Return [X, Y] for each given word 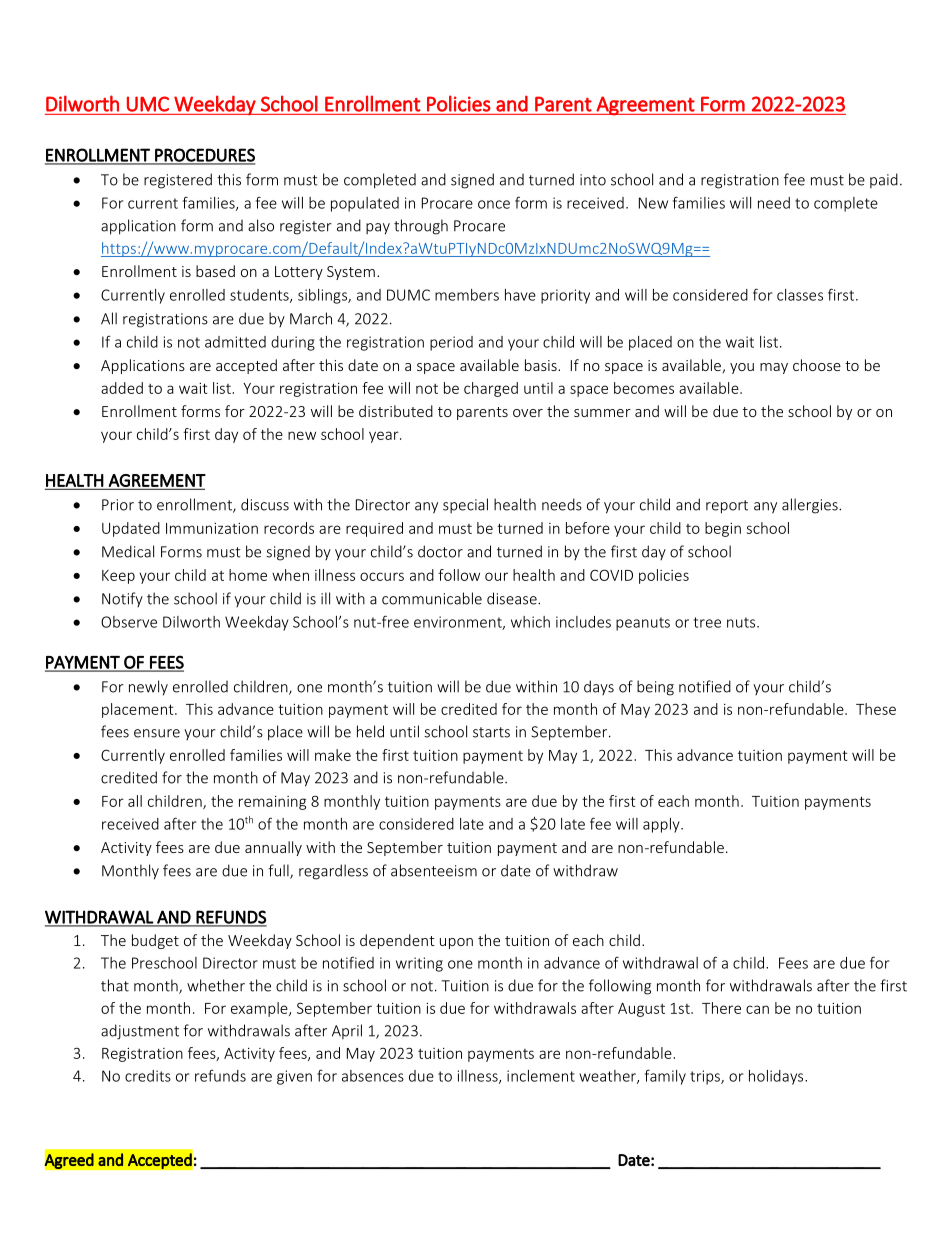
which [530, 622]
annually [273, 848]
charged [491, 389]
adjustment [140, 1032]
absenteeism [434, 870]
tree [707, 622]
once [494, 204]
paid [884, 180]
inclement [541, 1076]
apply [662, 825]
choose [817, 365]
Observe [129, 622]
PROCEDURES [204, 156]
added [122, 388]
